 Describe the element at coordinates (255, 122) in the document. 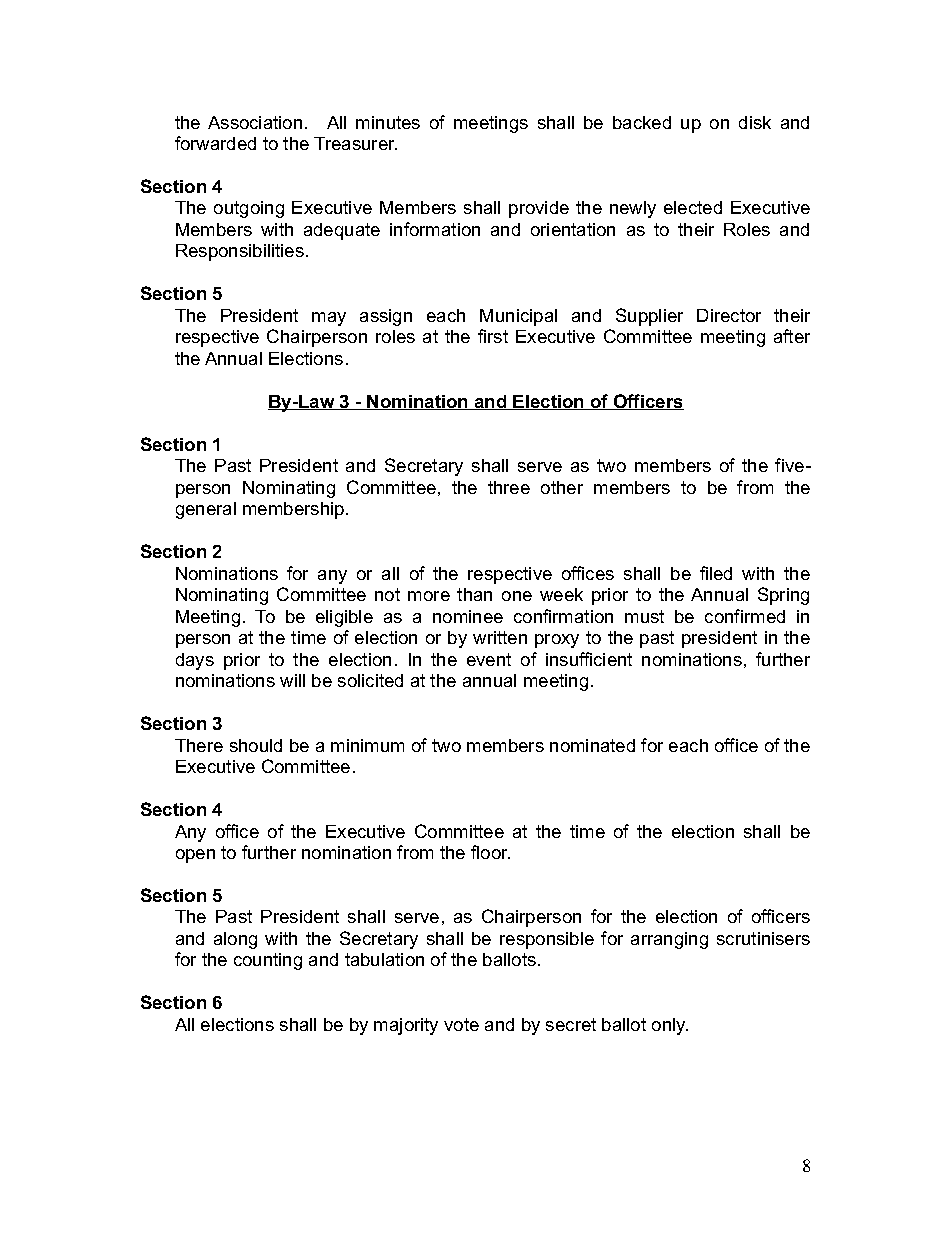

I see `Association` at that location.
